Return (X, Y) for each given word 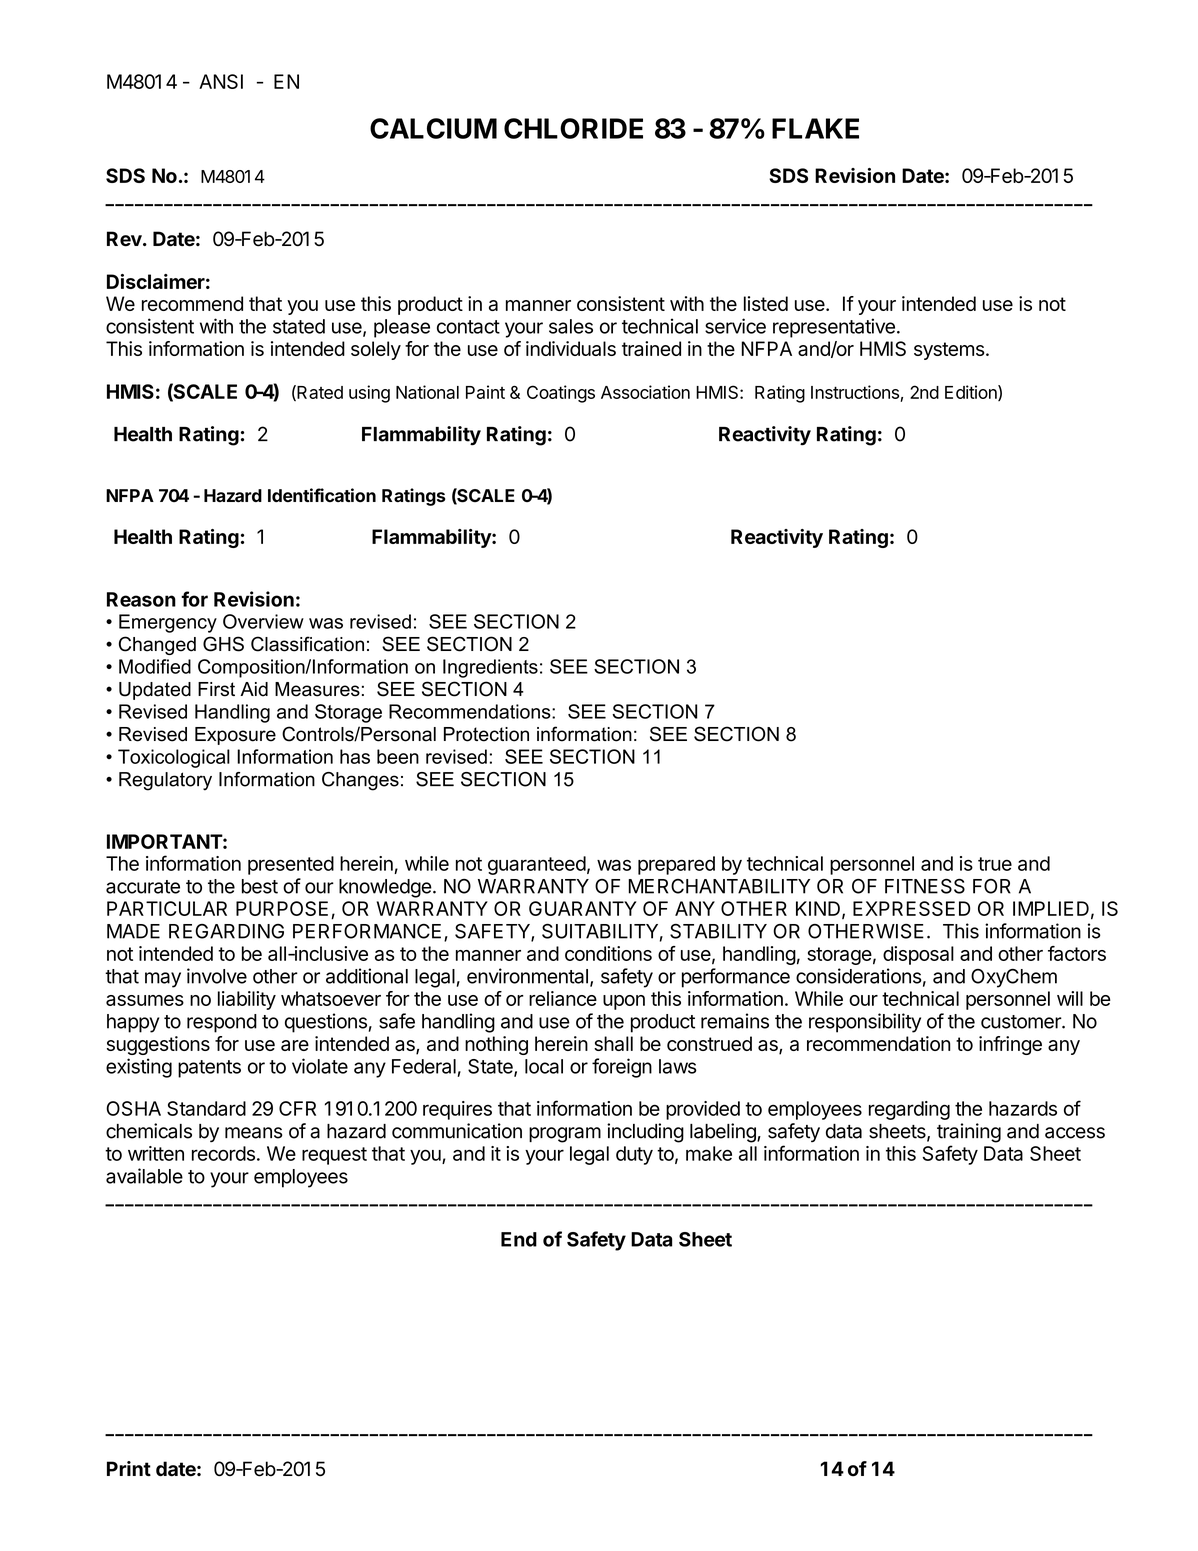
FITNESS (925, 886)
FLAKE (815, 128)
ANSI (221, 81)
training (969, 1133)
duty (634, 1155)
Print (129, 1468)
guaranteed (537, 865)
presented (291, 865)
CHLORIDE (573, 128)
